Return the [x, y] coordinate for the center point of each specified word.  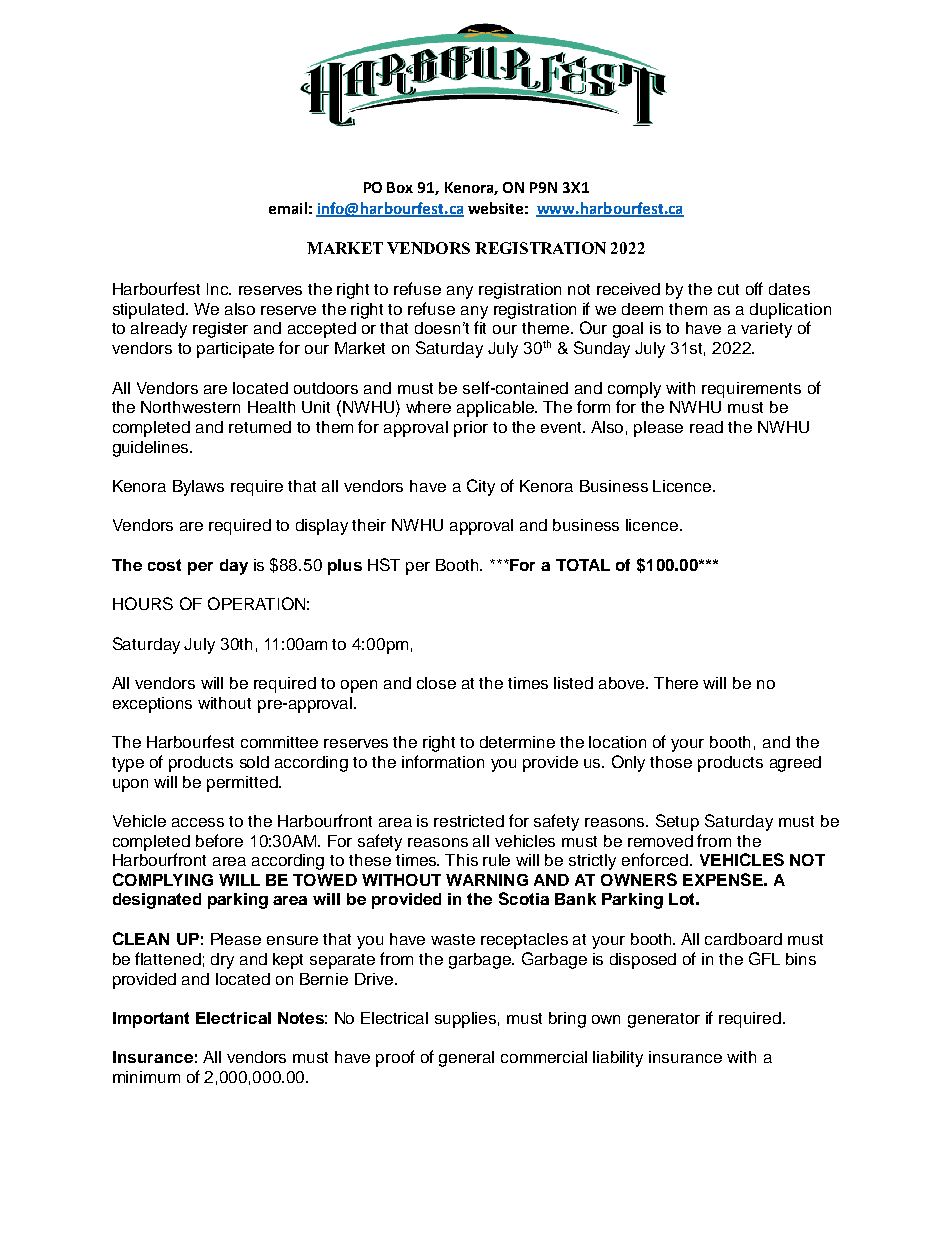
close [436, 683]
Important [151, 1020]
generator [664, 1020]
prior [471, 429]
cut [728, 289]
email [288, 208]
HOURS [143, 603]
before [219, 840]
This [461, 860]
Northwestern [190, 407]
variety [766, 330]
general [466, 1059]
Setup [677, 822]
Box [400, 187]
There [676, 683]
